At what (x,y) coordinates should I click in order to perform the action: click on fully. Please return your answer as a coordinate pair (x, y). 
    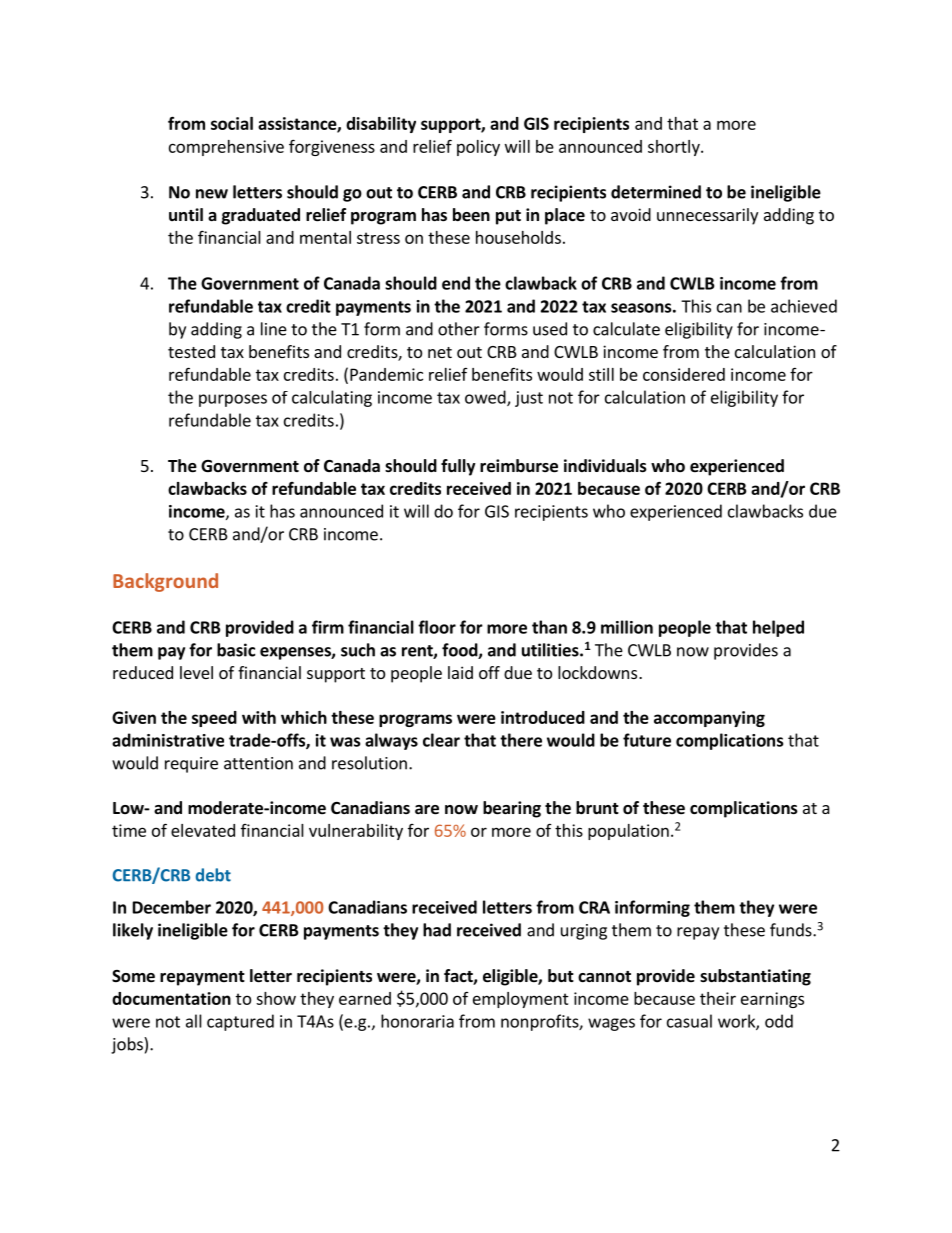
    Looking at the image, I should click on (458, 467).
